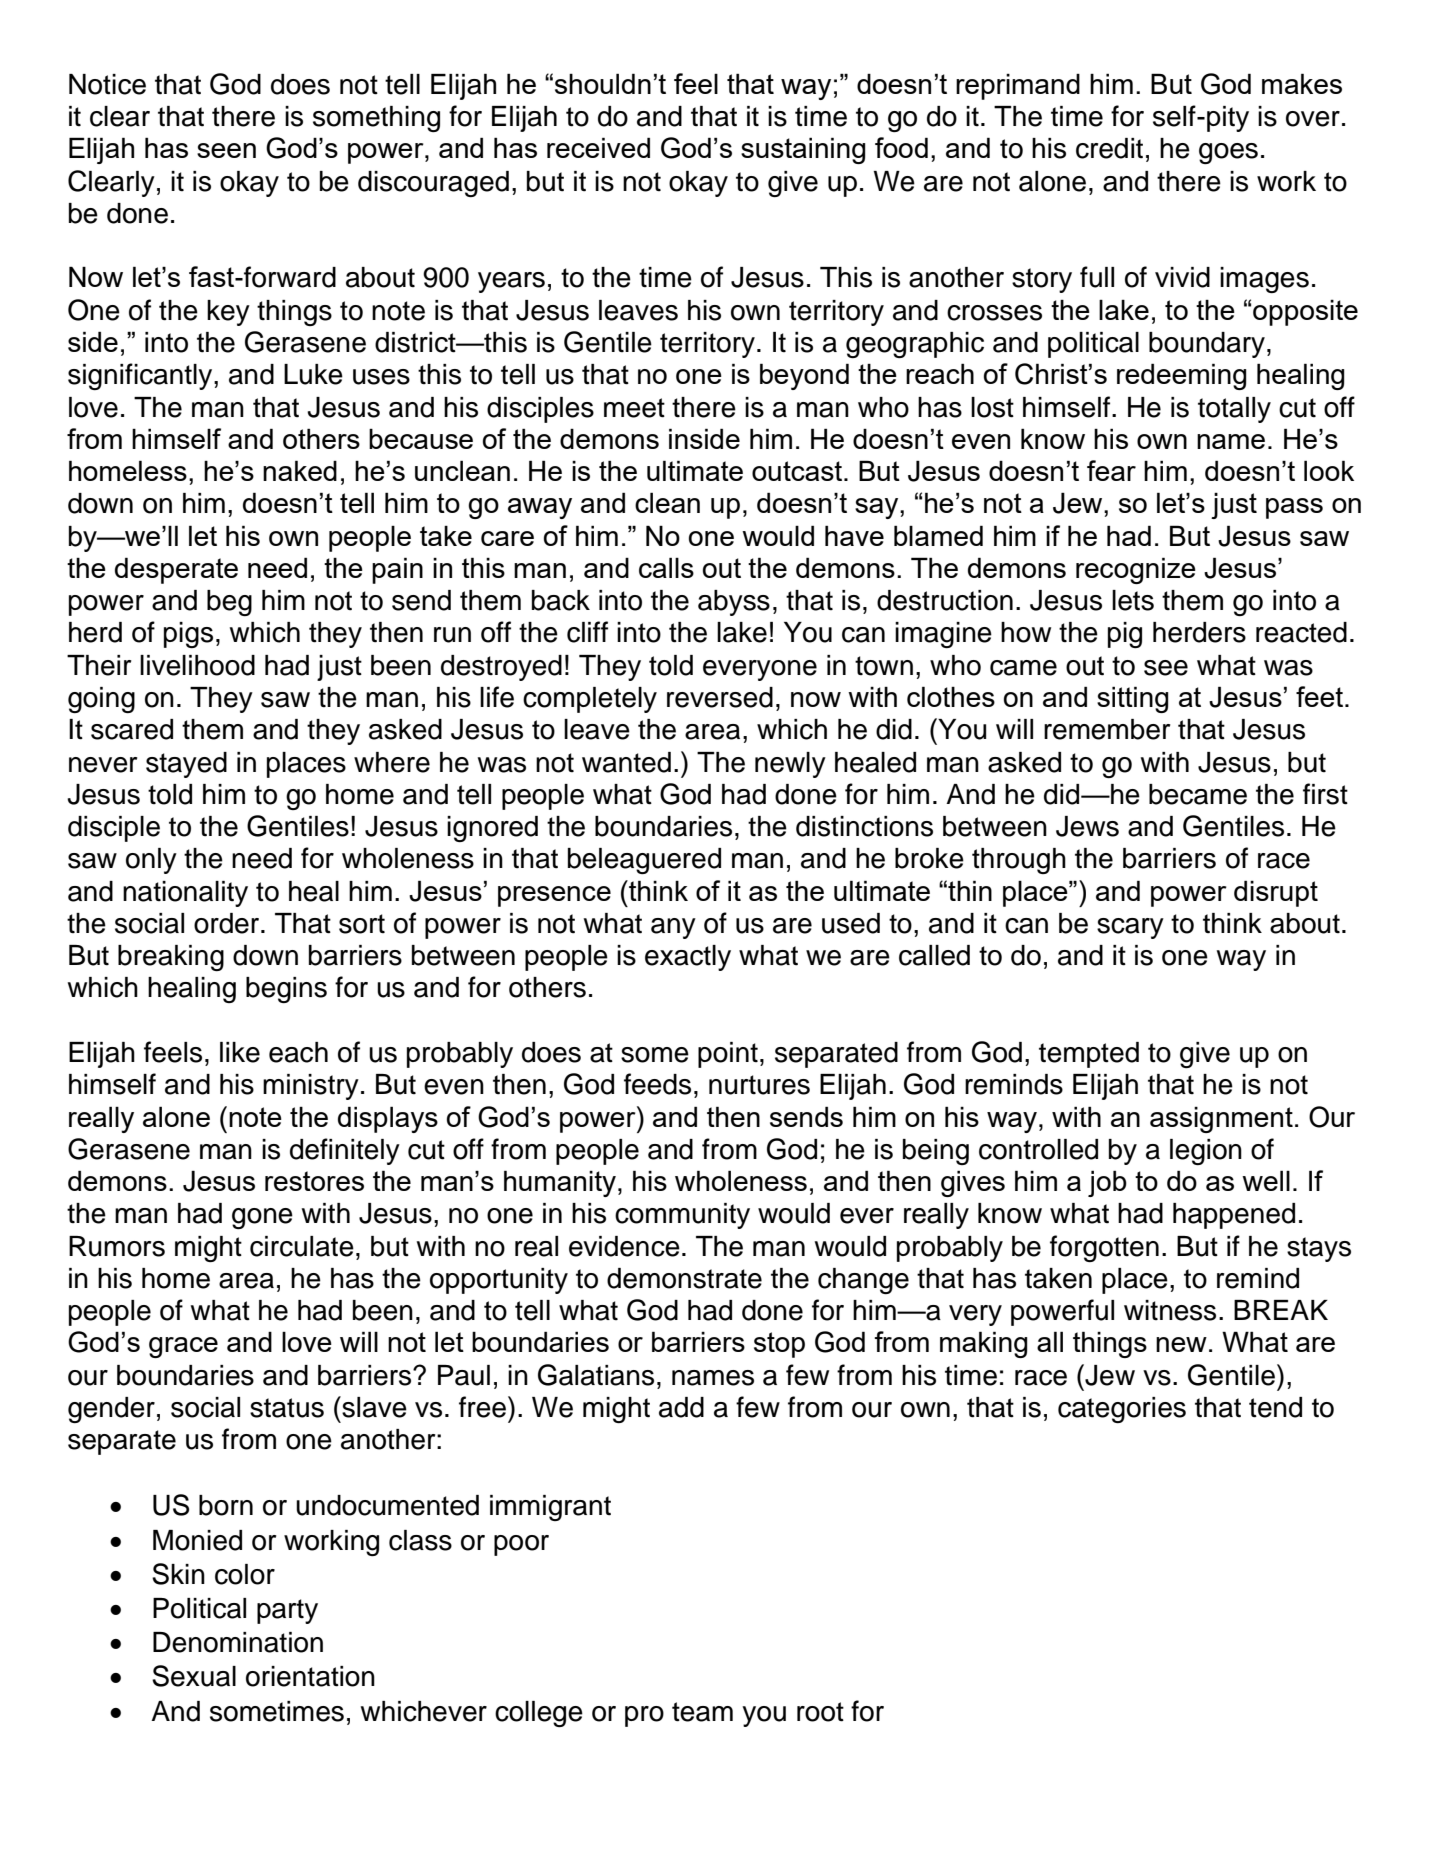 This screenshot has width=1431, height=1852. What do you see at coordinates (1136, 570) in the screenshot?
I see `recognize` at bounding box center [1136, 570].
